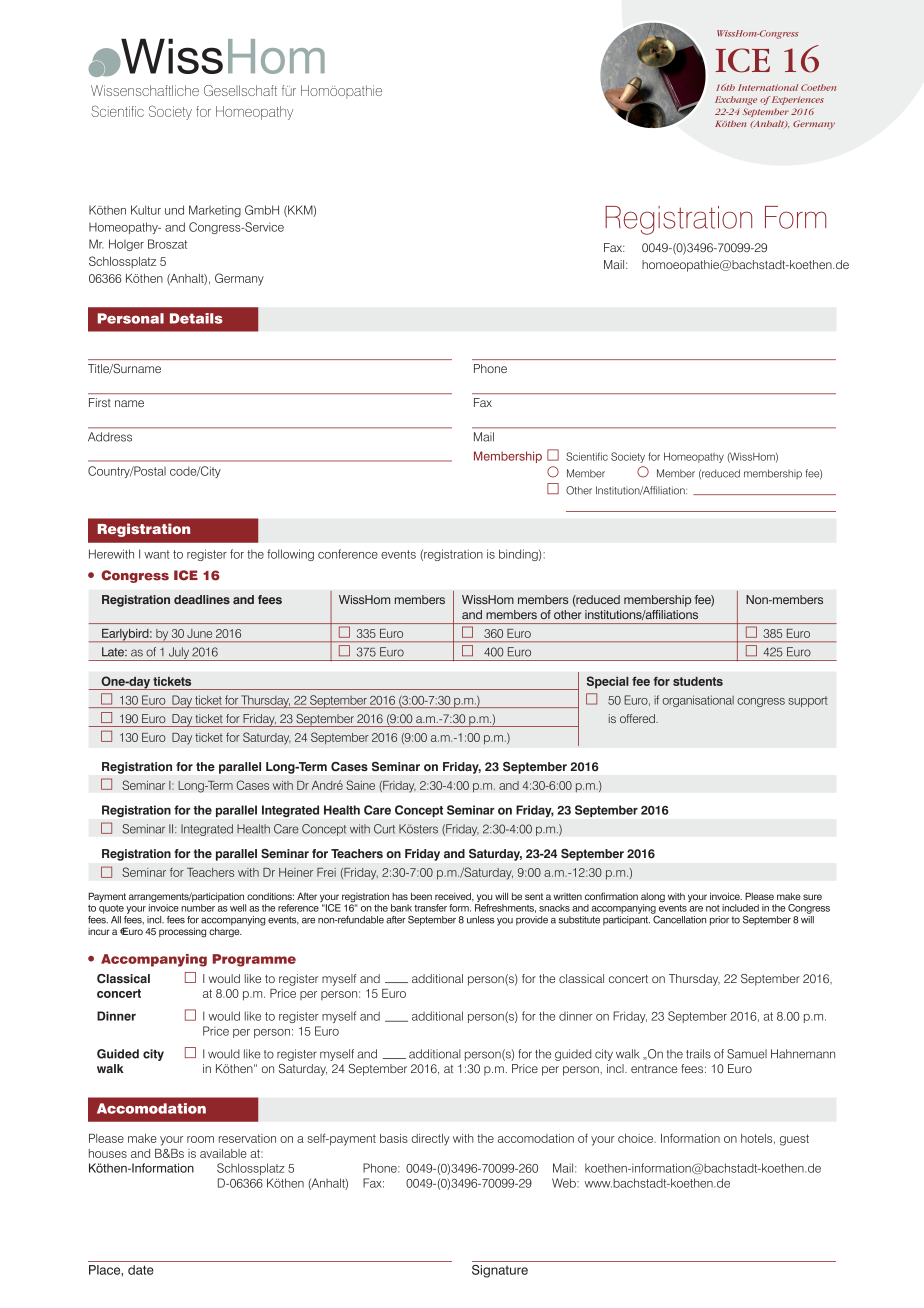 The width and height of the screenshot is (924, 1308). Describe the element at coordinates (223, 1153) in the screenshot. I see `available` at that location.
